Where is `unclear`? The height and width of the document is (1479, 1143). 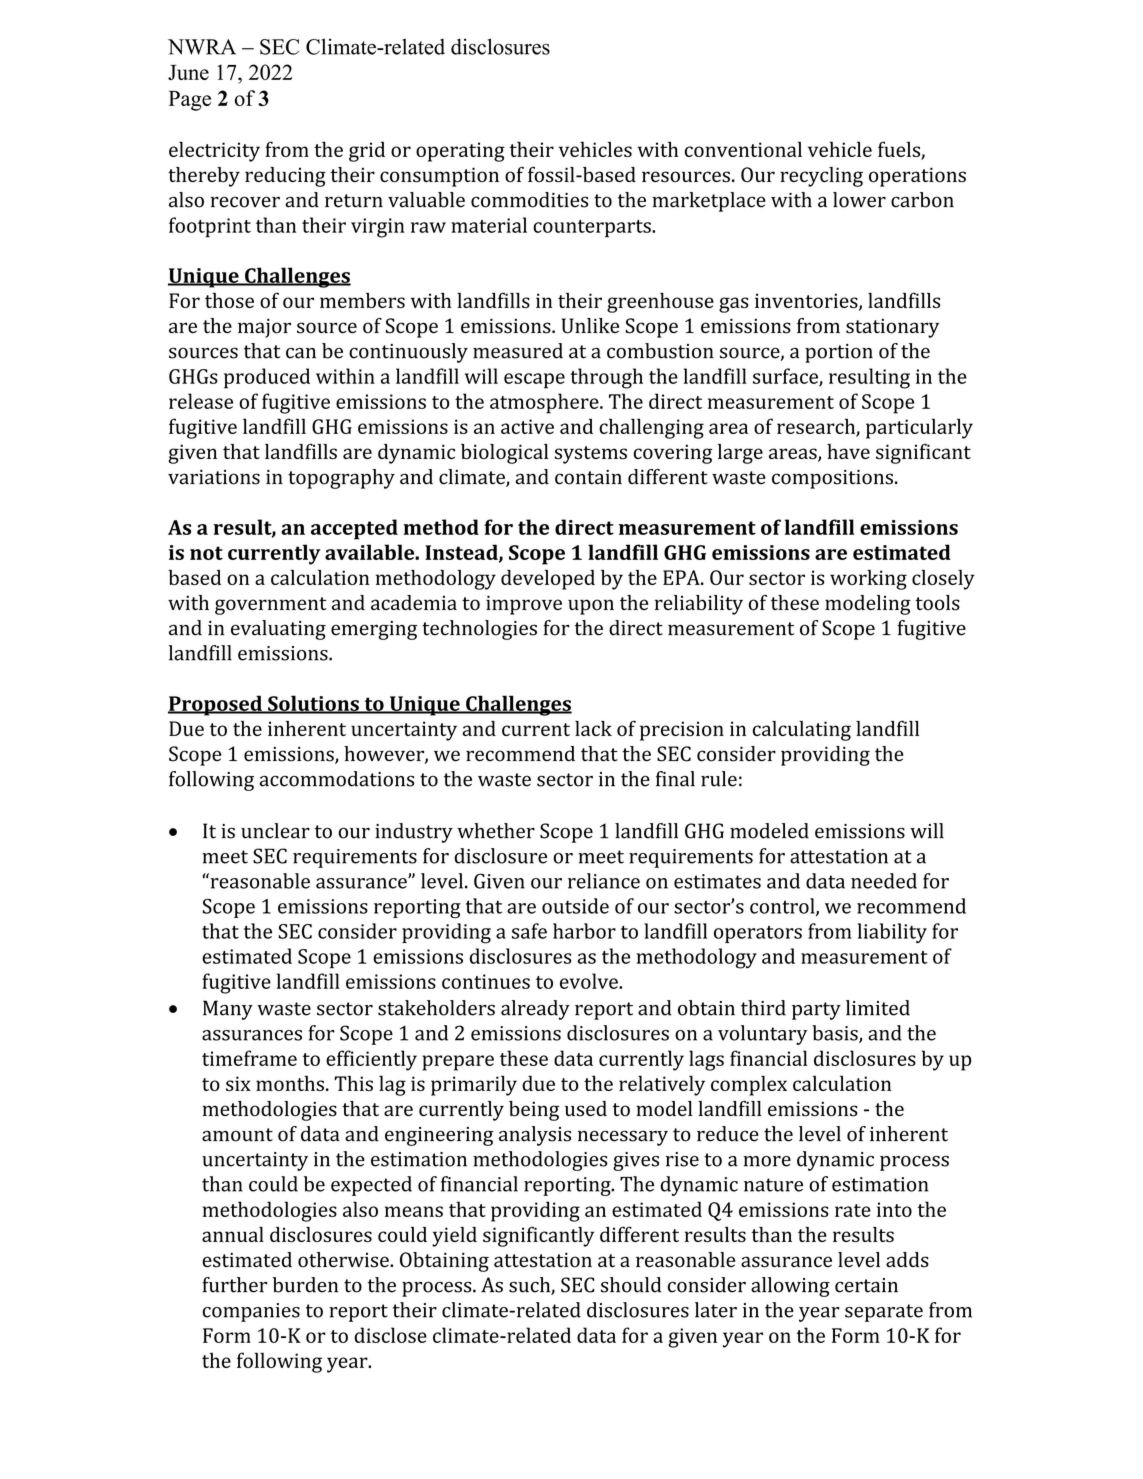 unclear is located at coordinates (275, 831).
